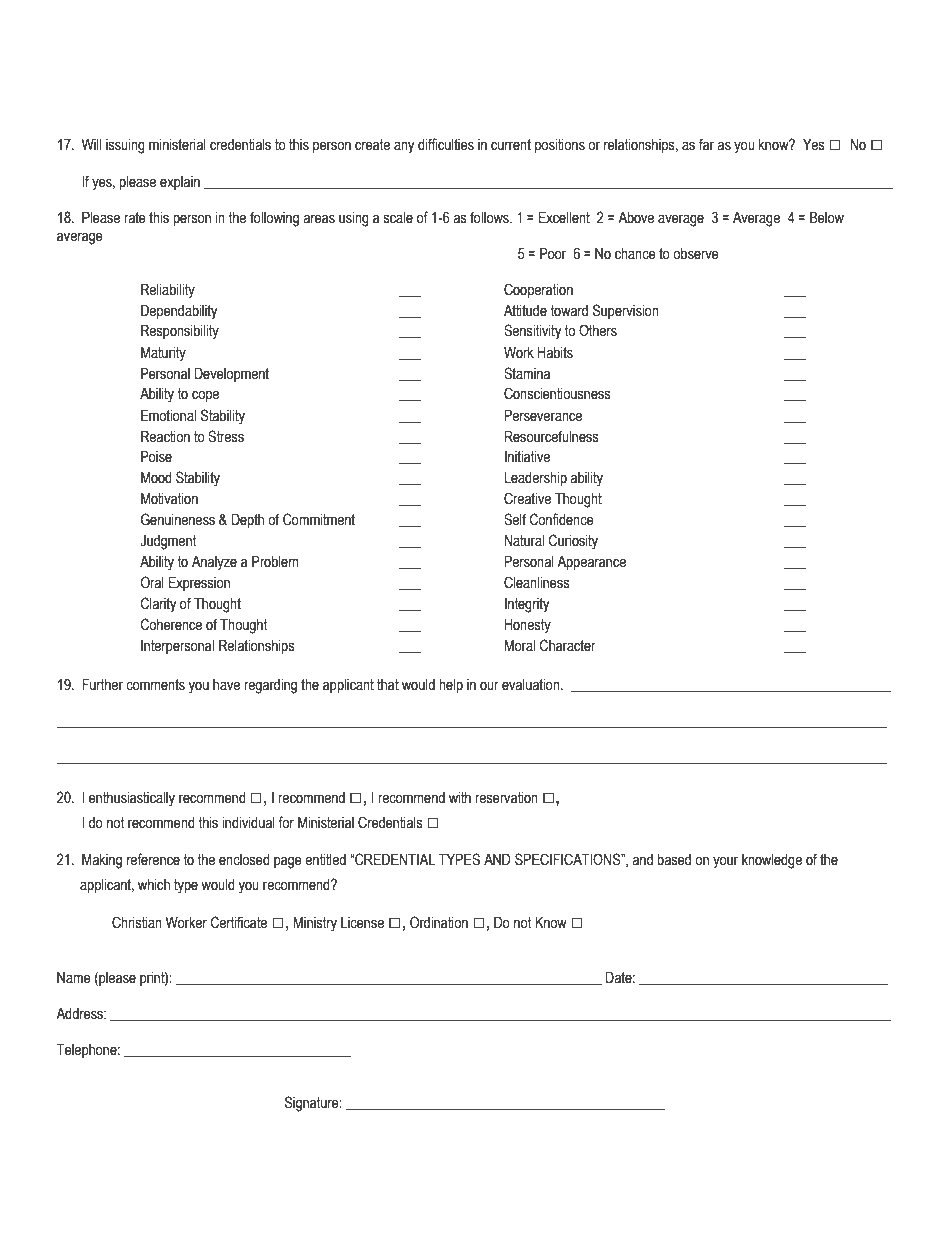 The image size is (952, 1233). Describe the element at coordinates (132, 799) in the screenshot. I see `enthusiastically` at that location.
